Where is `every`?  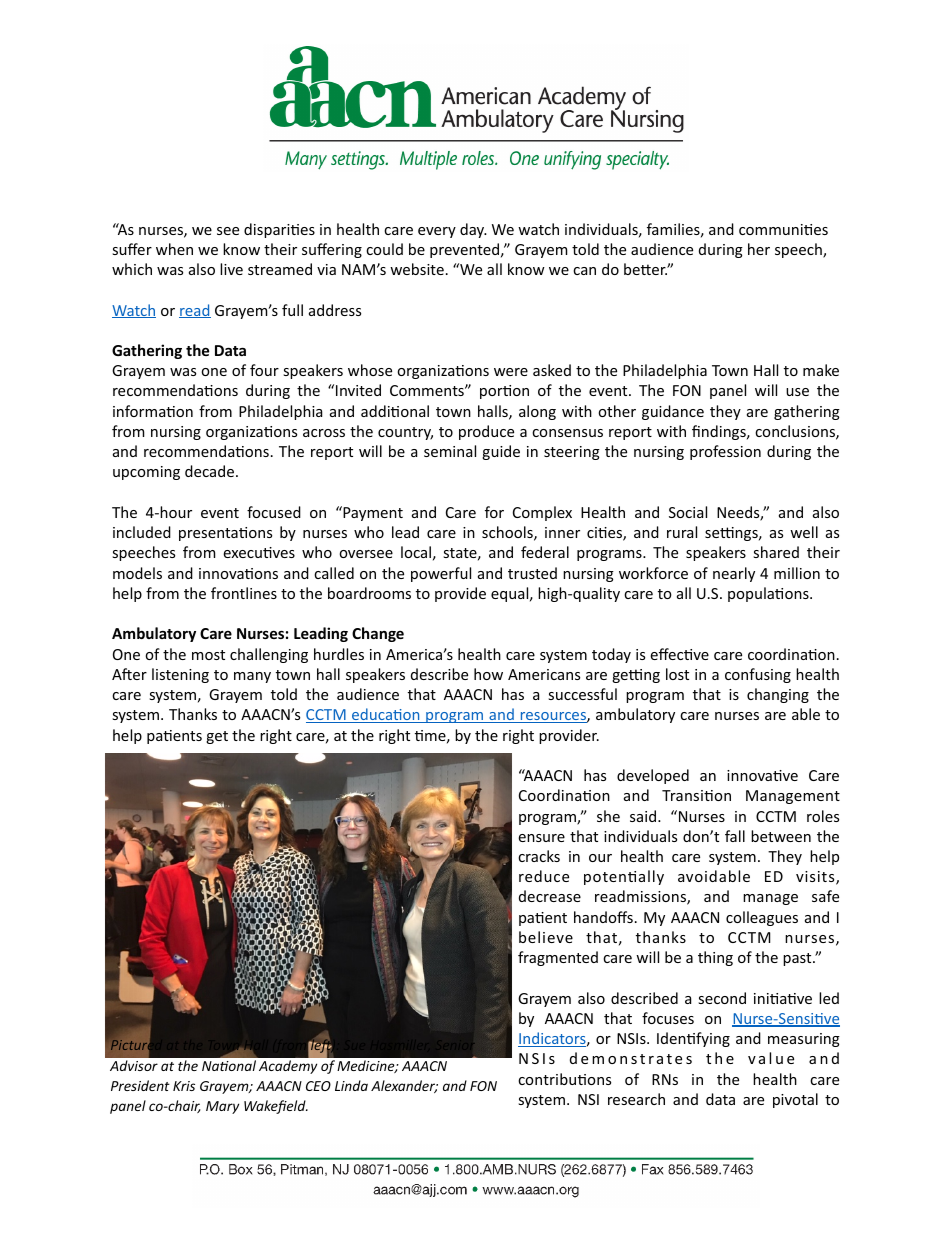 every is located at coordinates (437, 232).
